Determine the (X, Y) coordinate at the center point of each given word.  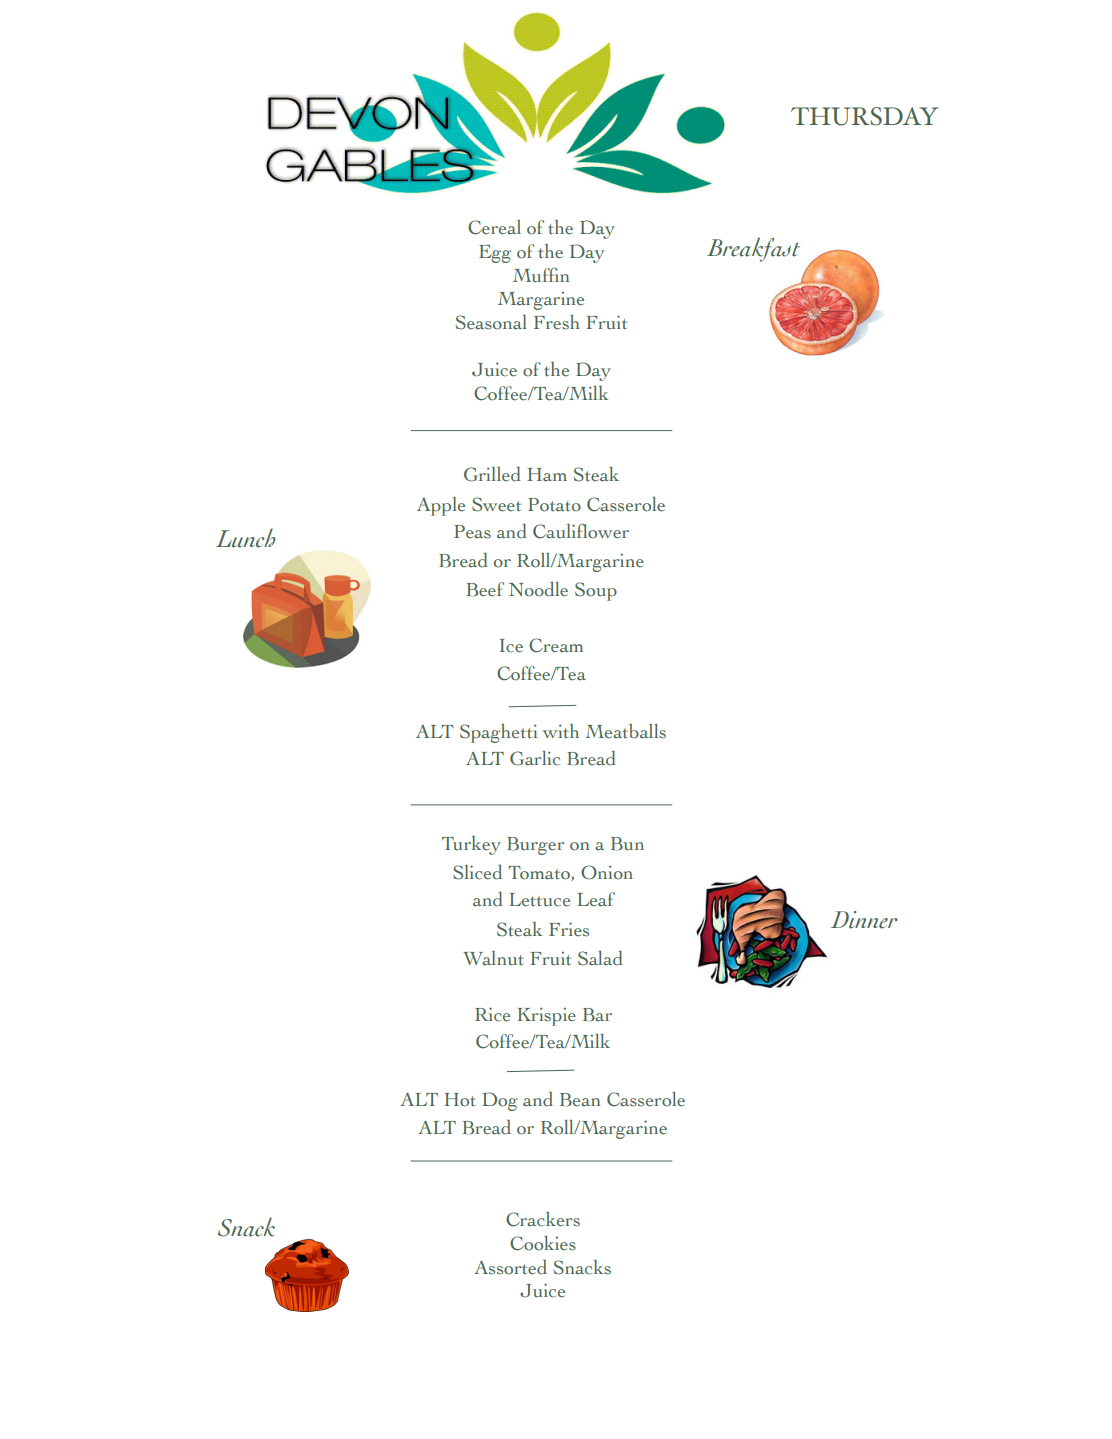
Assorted (510, 1267)
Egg (495, 254)
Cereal (494, 227)
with (561, 731)
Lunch (246, 538)
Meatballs (625, 731)
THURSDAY (864, 116)
